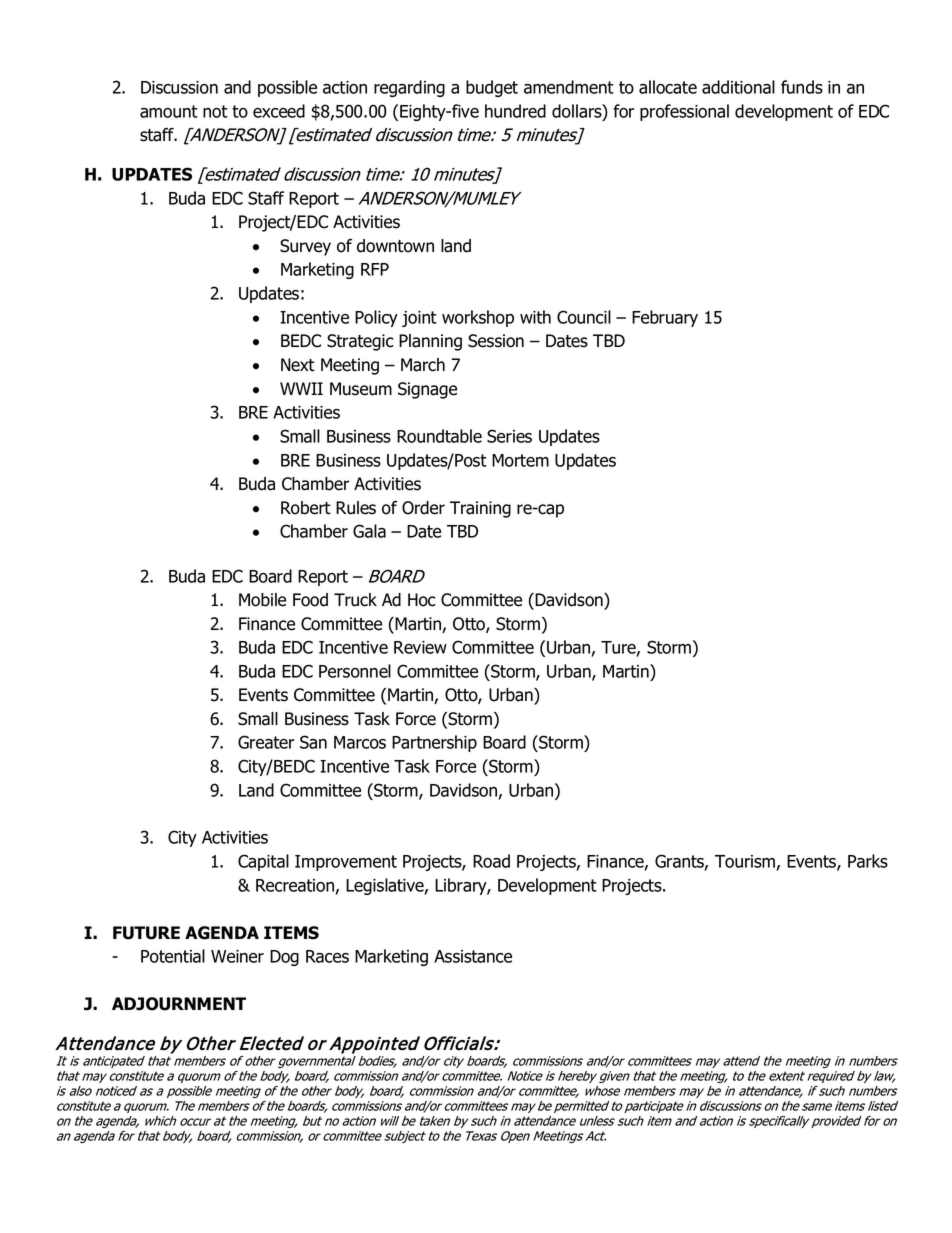 The height and width of the document is (1233, 952). I want to click on WWII, so click(301, 388).
